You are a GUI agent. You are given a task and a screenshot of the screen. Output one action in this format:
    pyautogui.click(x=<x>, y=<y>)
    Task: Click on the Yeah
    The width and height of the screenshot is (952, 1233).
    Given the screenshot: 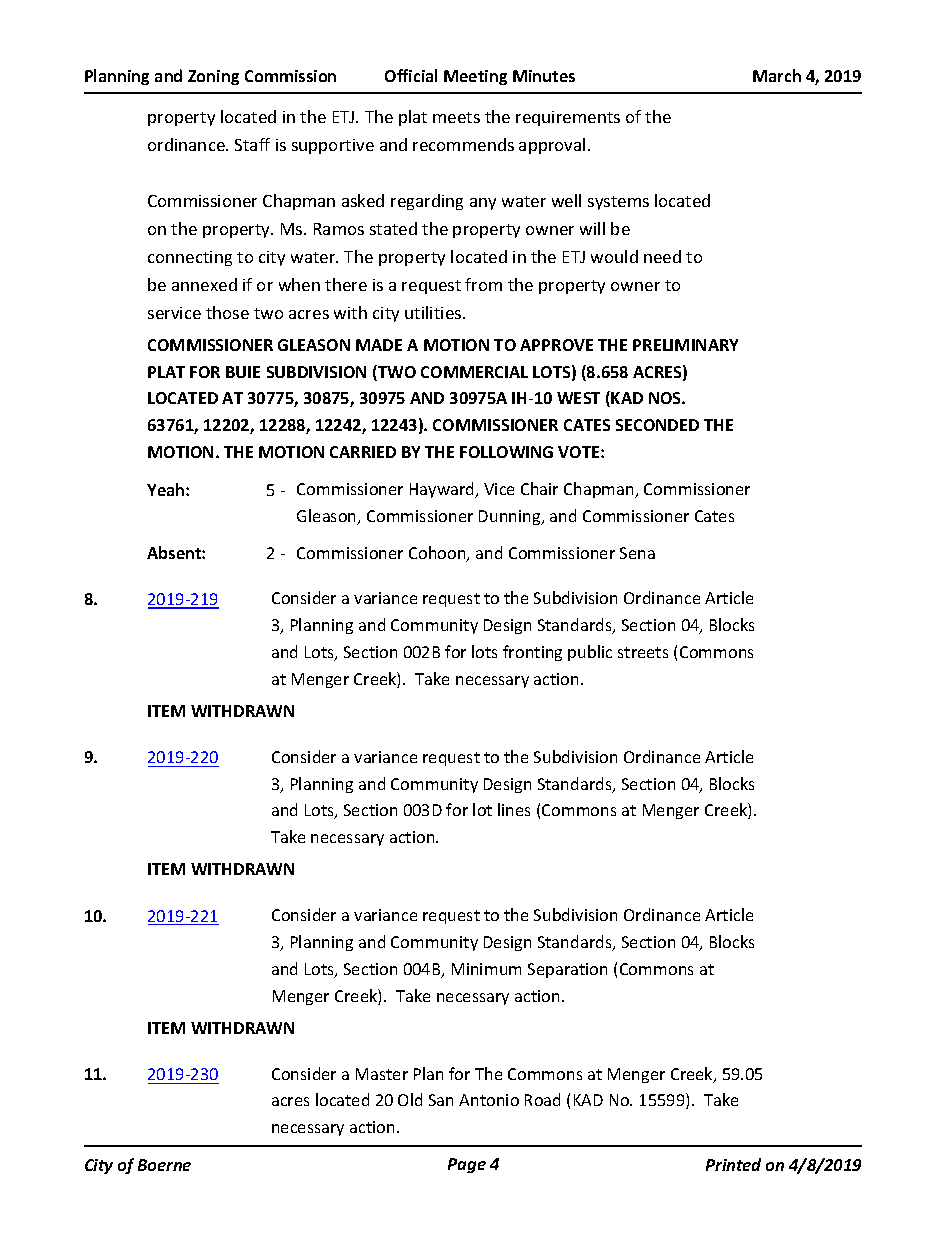 What is the action you would take?
    pyautogui.click(x=167, y=489)
